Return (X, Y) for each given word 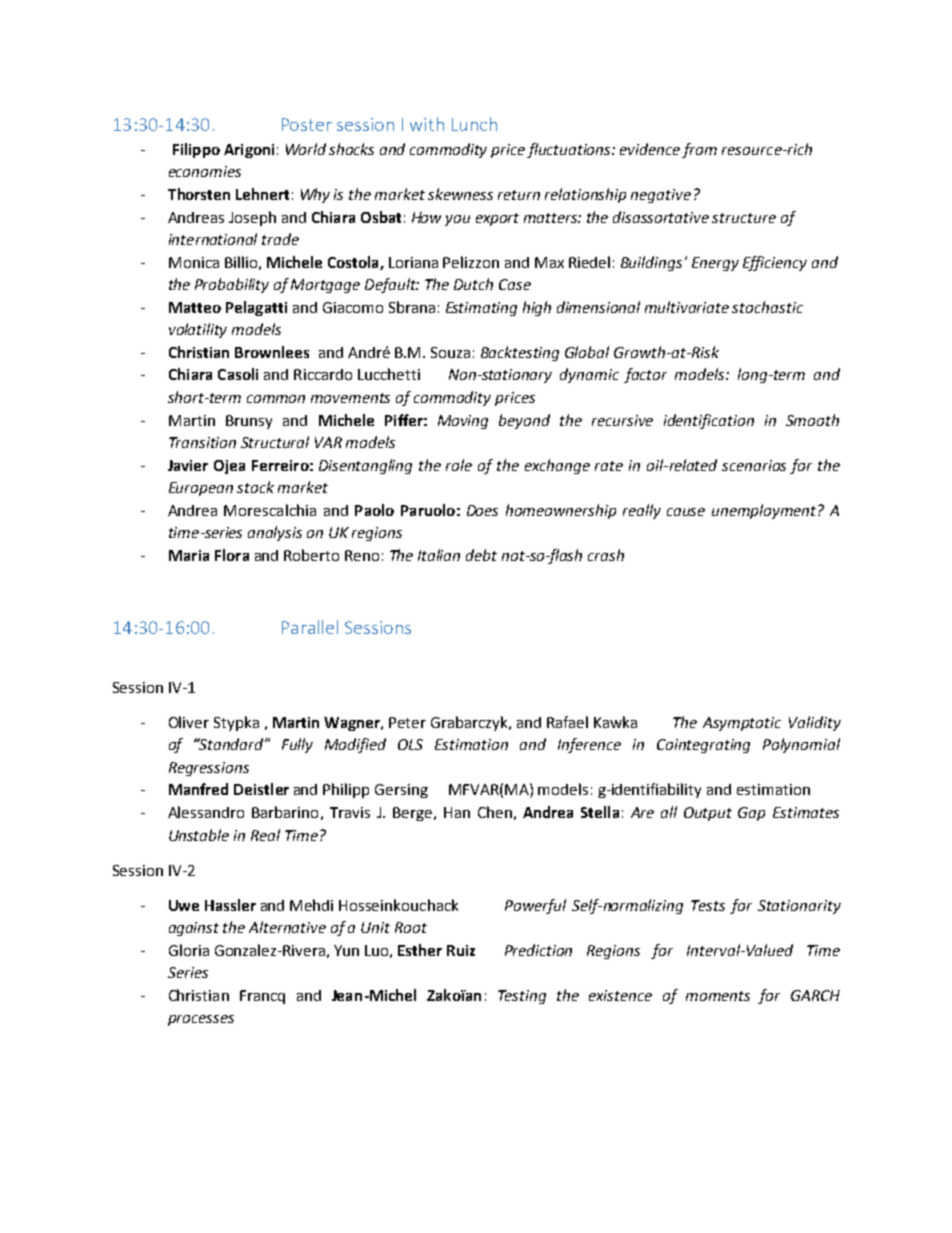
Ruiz (461, 950)
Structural (275, 442)
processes (201, 1020)
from (699, 150)
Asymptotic (742, 724)
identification (709, 421)
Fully (297, 745)
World (306, 149)
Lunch (474, 124)
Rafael (567, 722)
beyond (524, 421)
